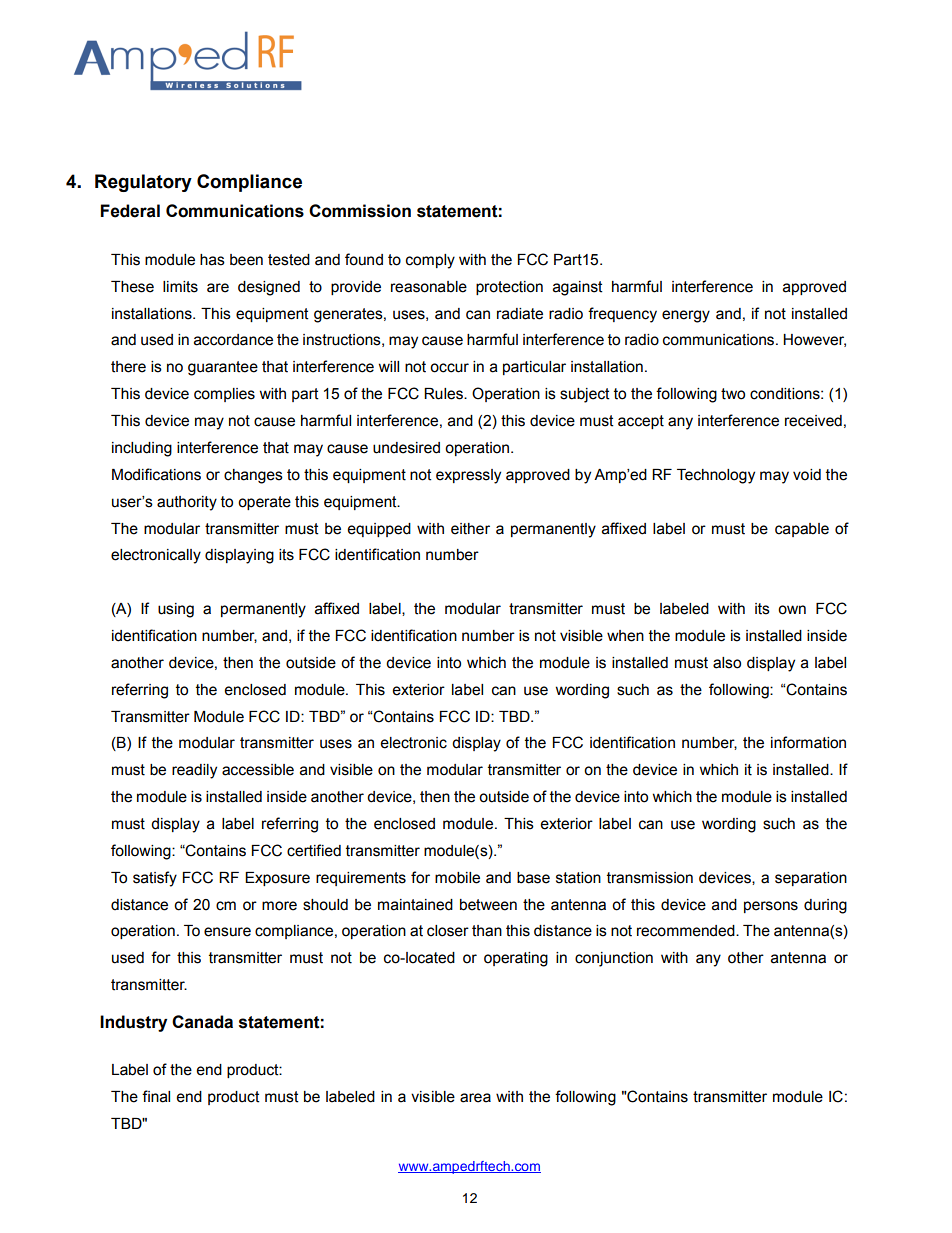 Image resolution: width=952 pixels, height=1233 pixels. What do you see at coordinates (430, 261) in the page?
I see `comply` at bounding box center [430, 261].
